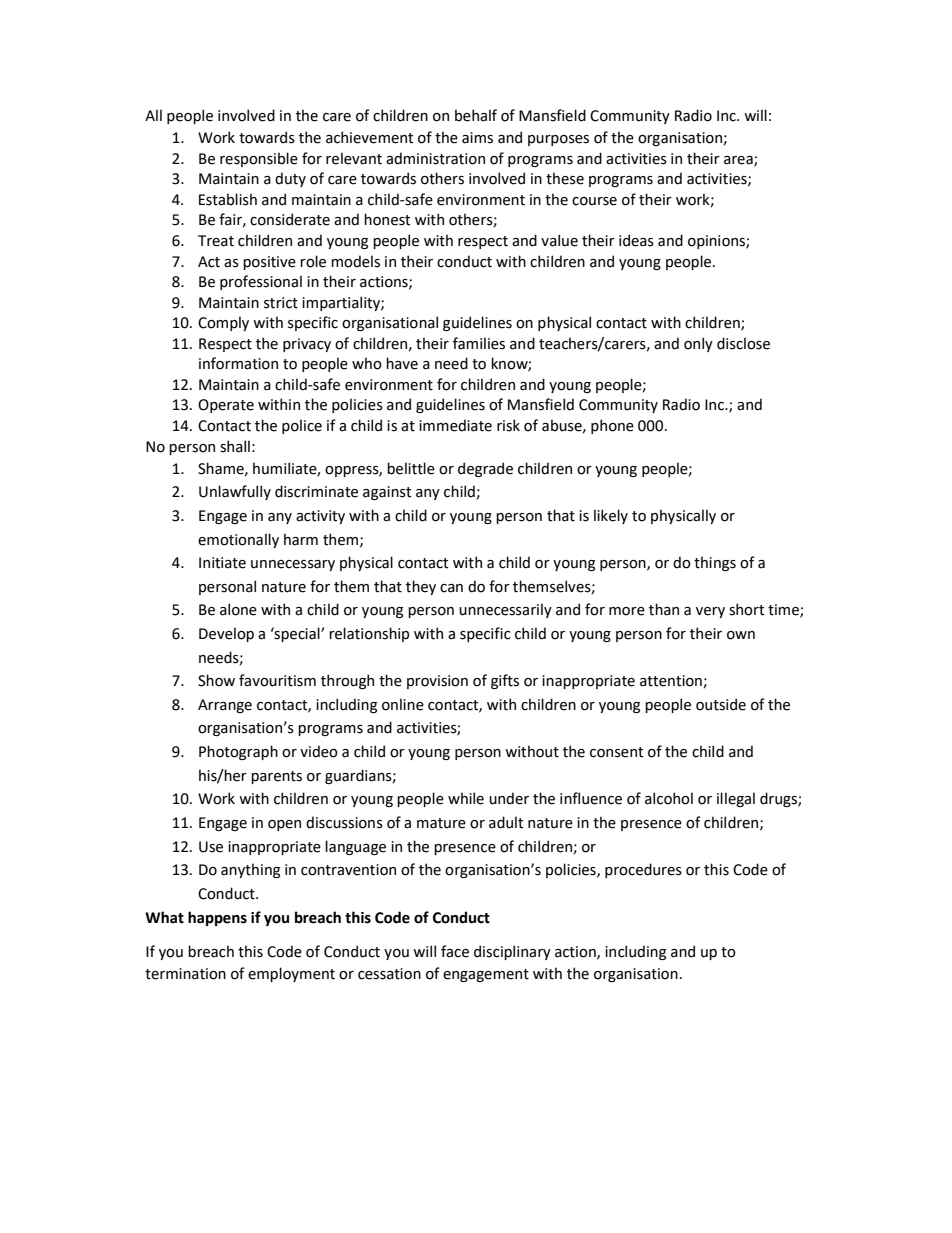 This document has height=1233, width=952. I want to click on Photograph, so click(238, 752).
